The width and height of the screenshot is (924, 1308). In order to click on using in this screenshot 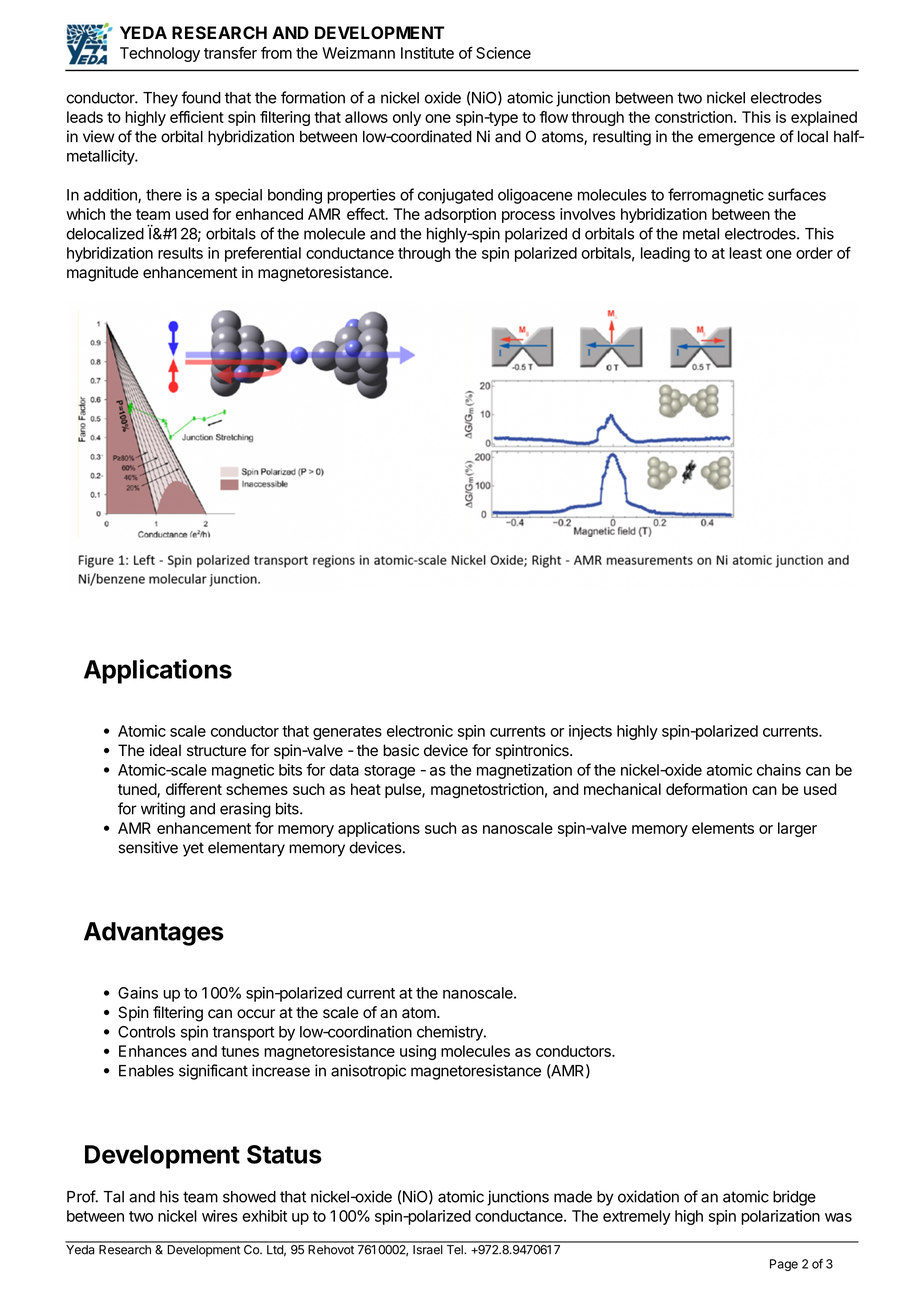, I will do `click(418, 1052)`.
